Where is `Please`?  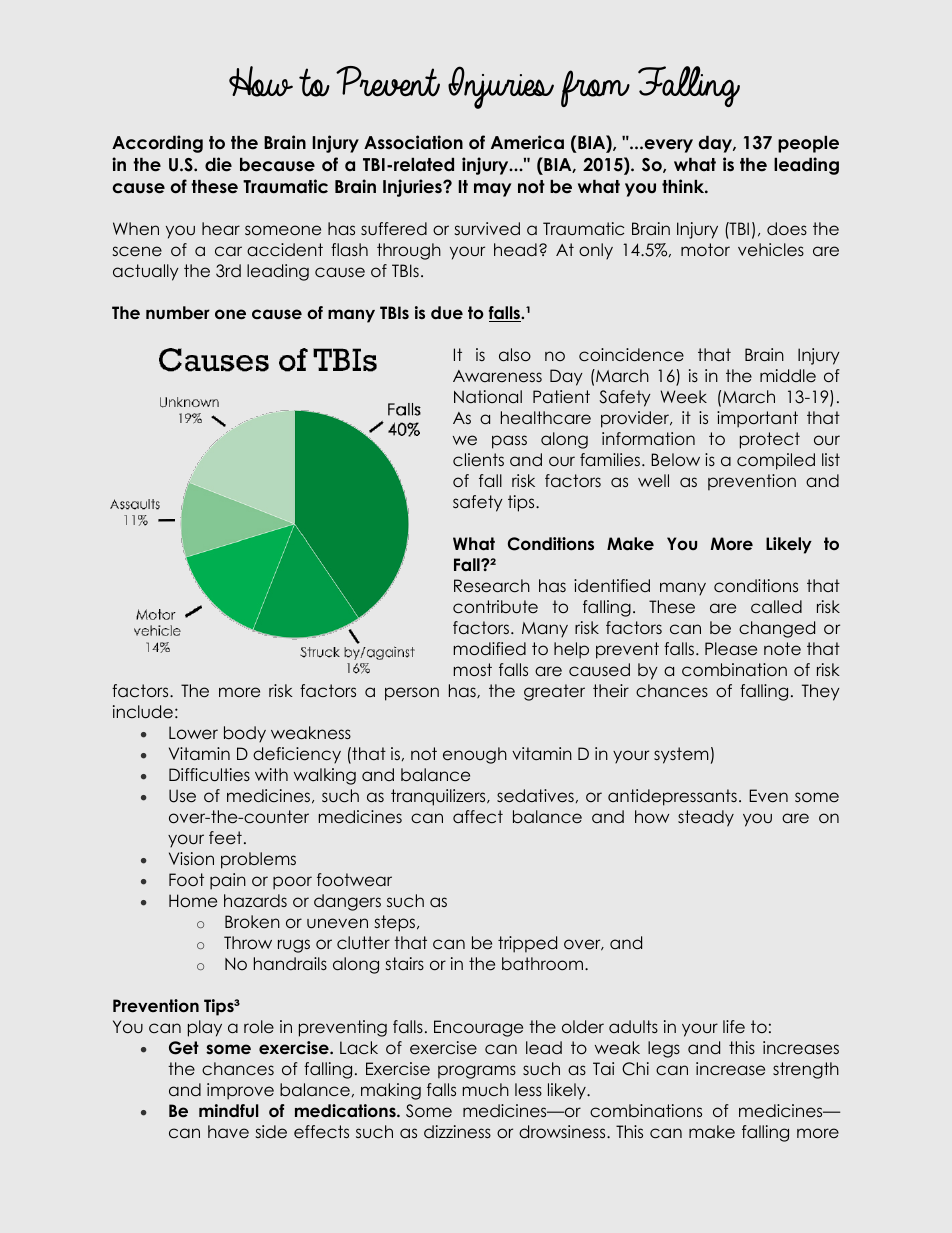
Please is located at coordinates (731, 649).
